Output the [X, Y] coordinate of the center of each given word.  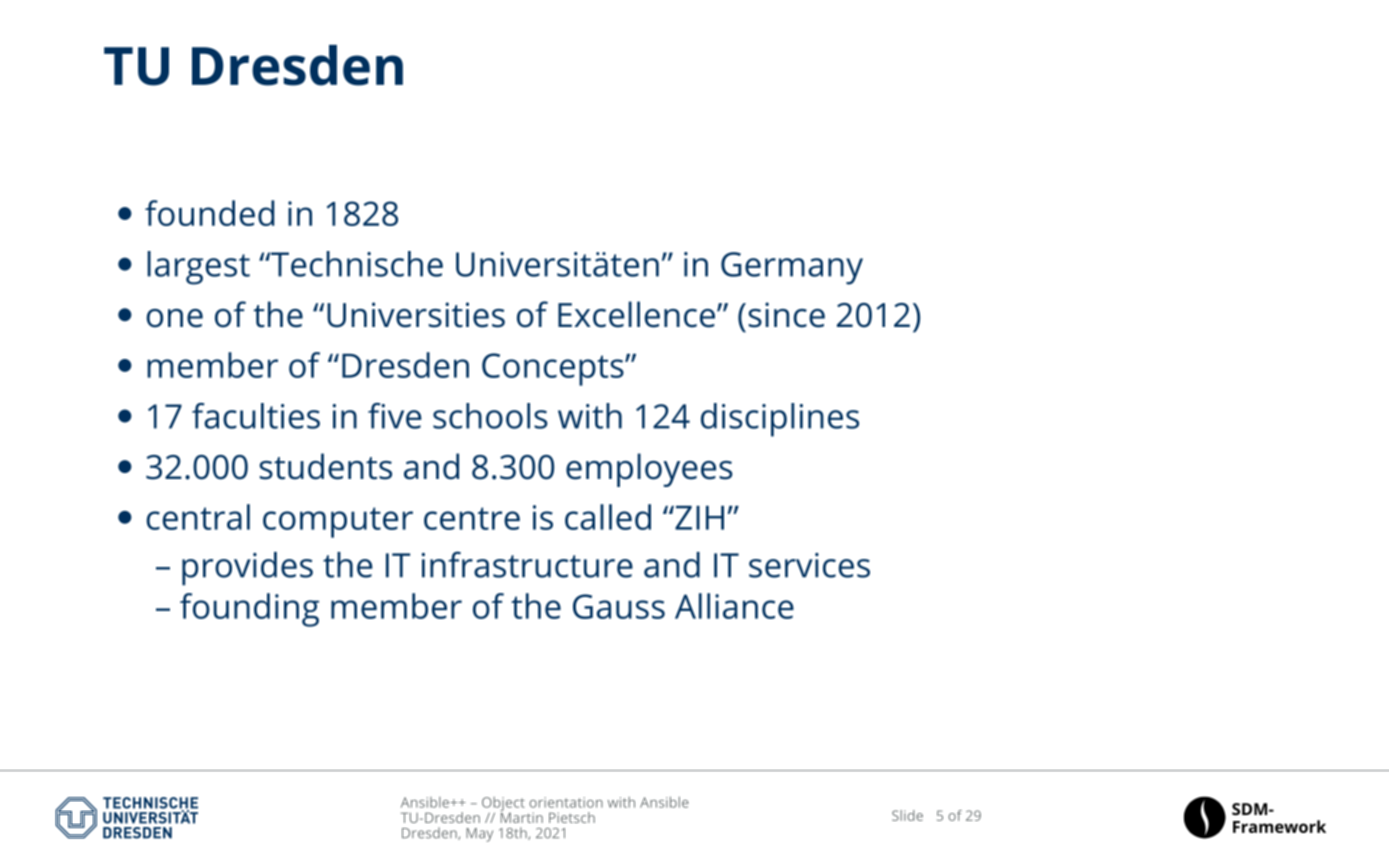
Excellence [636, 314]
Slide [907, 815]
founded [209, 213]
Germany [792, 268]
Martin [521, 816]
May [479, 835]
